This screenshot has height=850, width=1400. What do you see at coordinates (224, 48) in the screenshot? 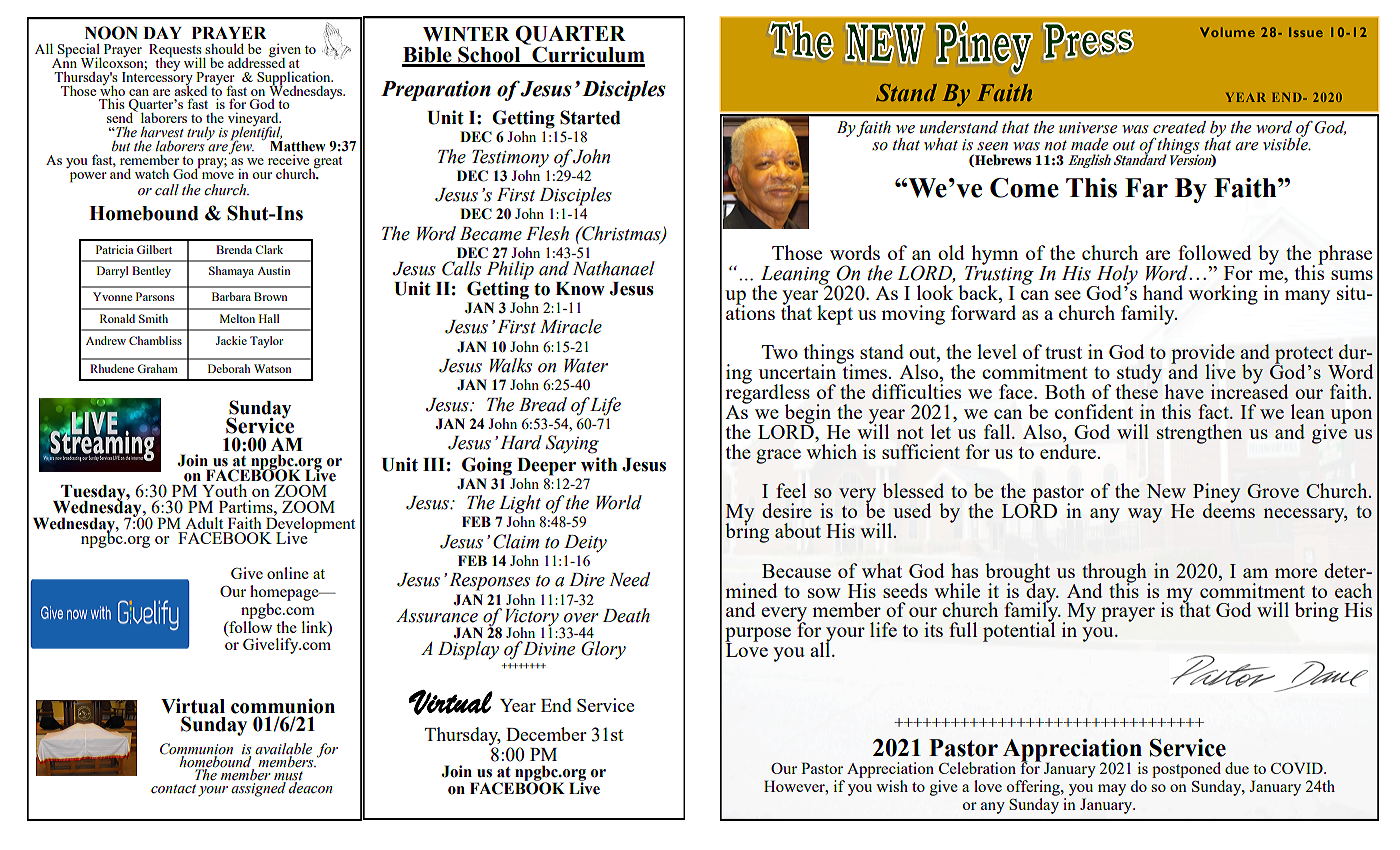
I see `should` at bounding box center [224, 48].
